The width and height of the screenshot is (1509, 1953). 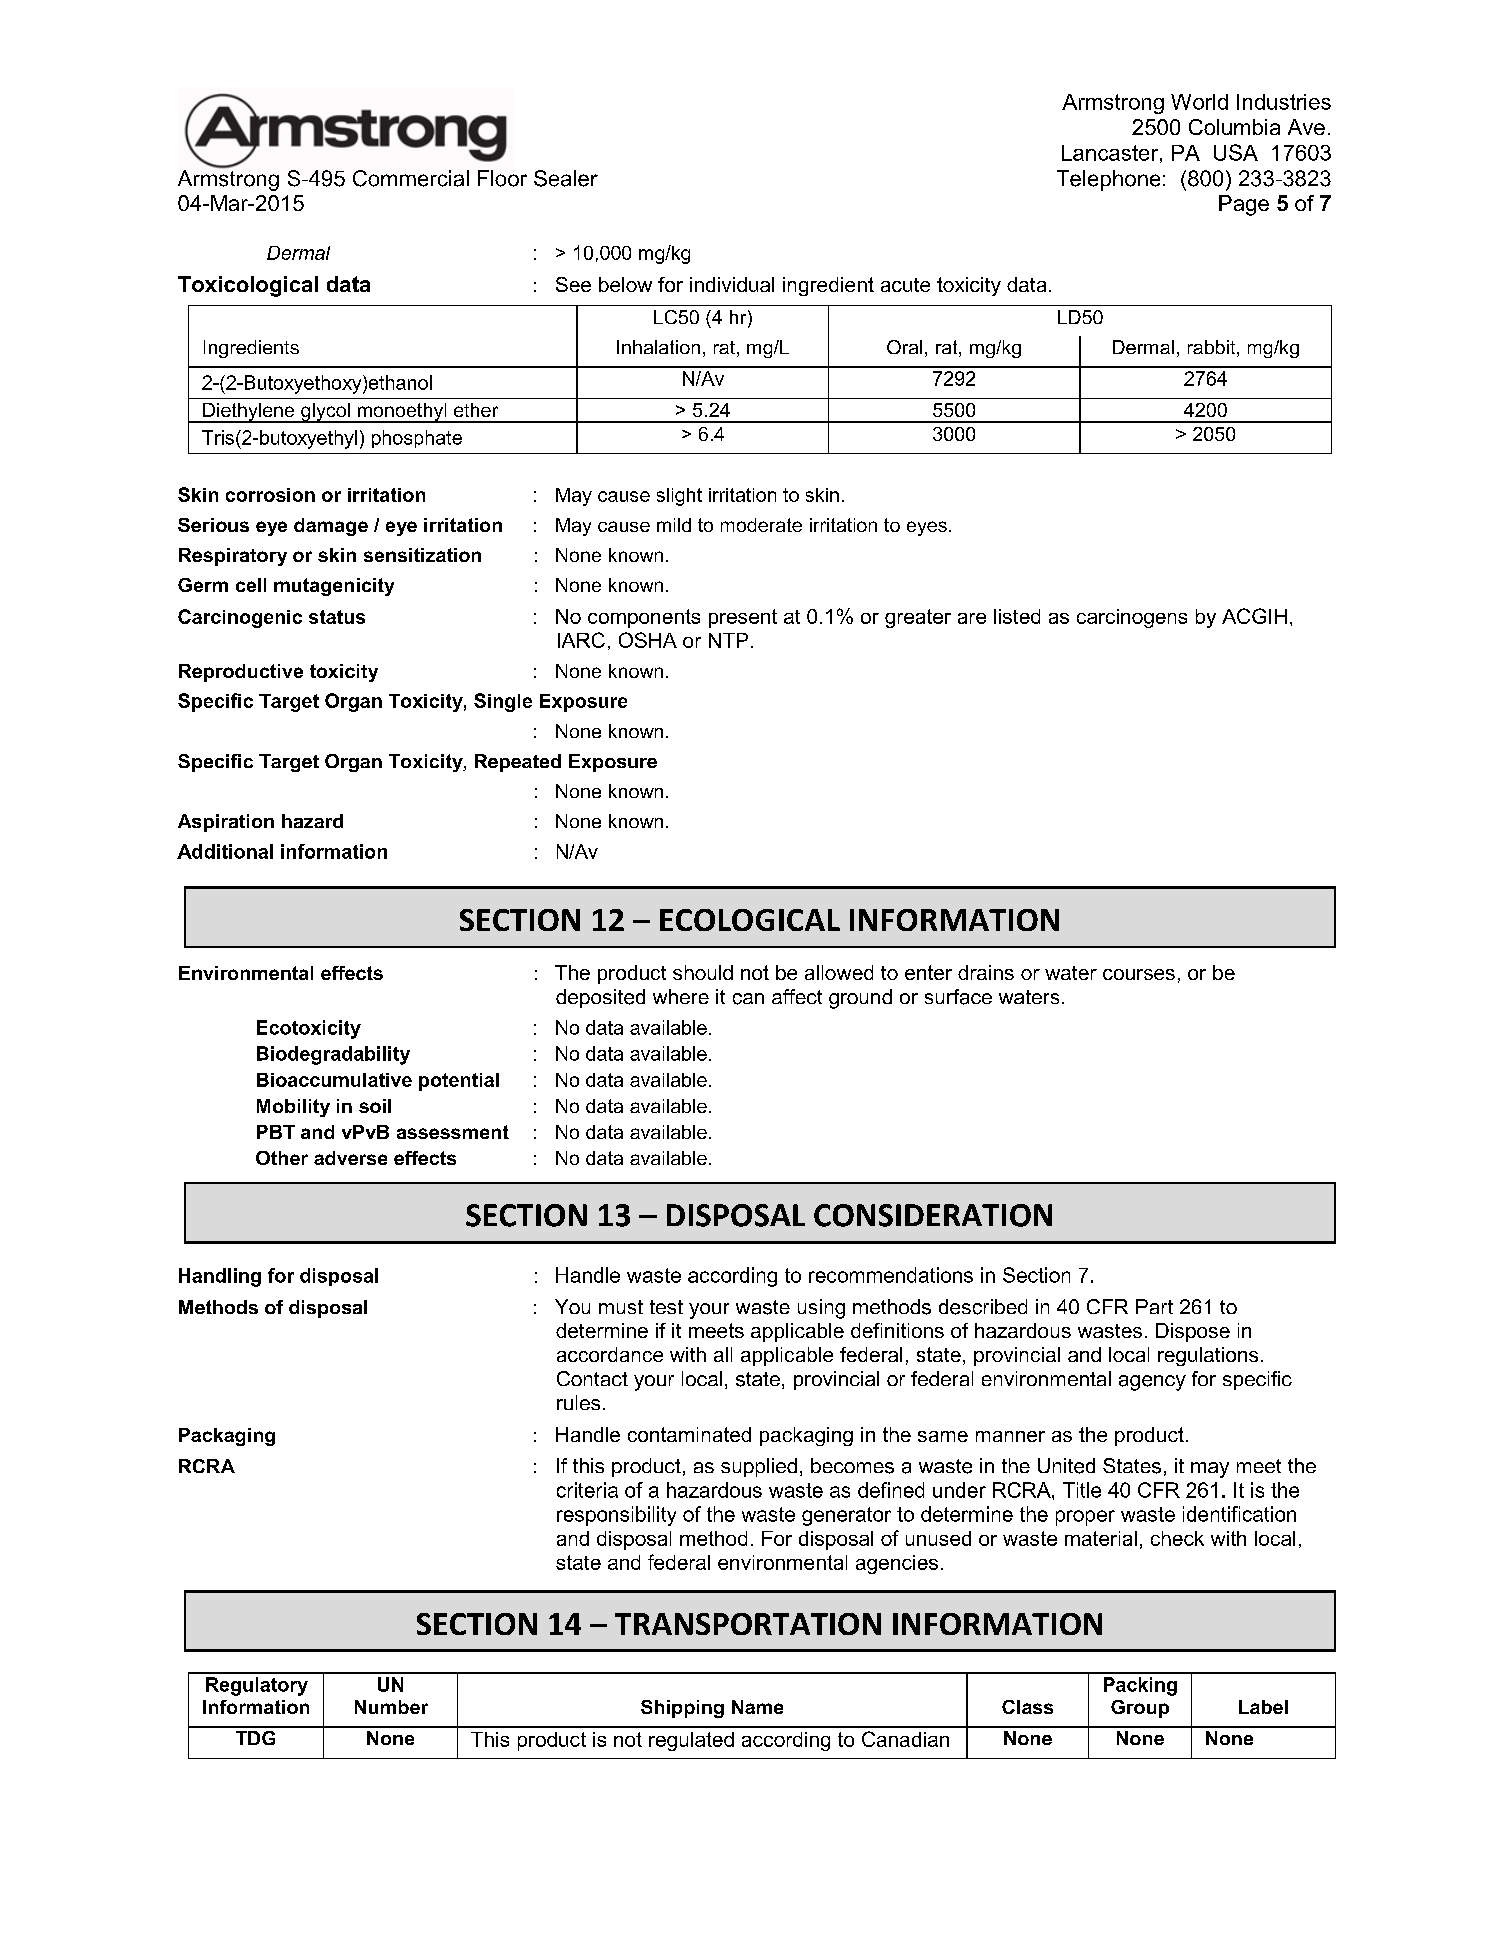 I want to click on Aspiration, so click(x=226, y=823).
